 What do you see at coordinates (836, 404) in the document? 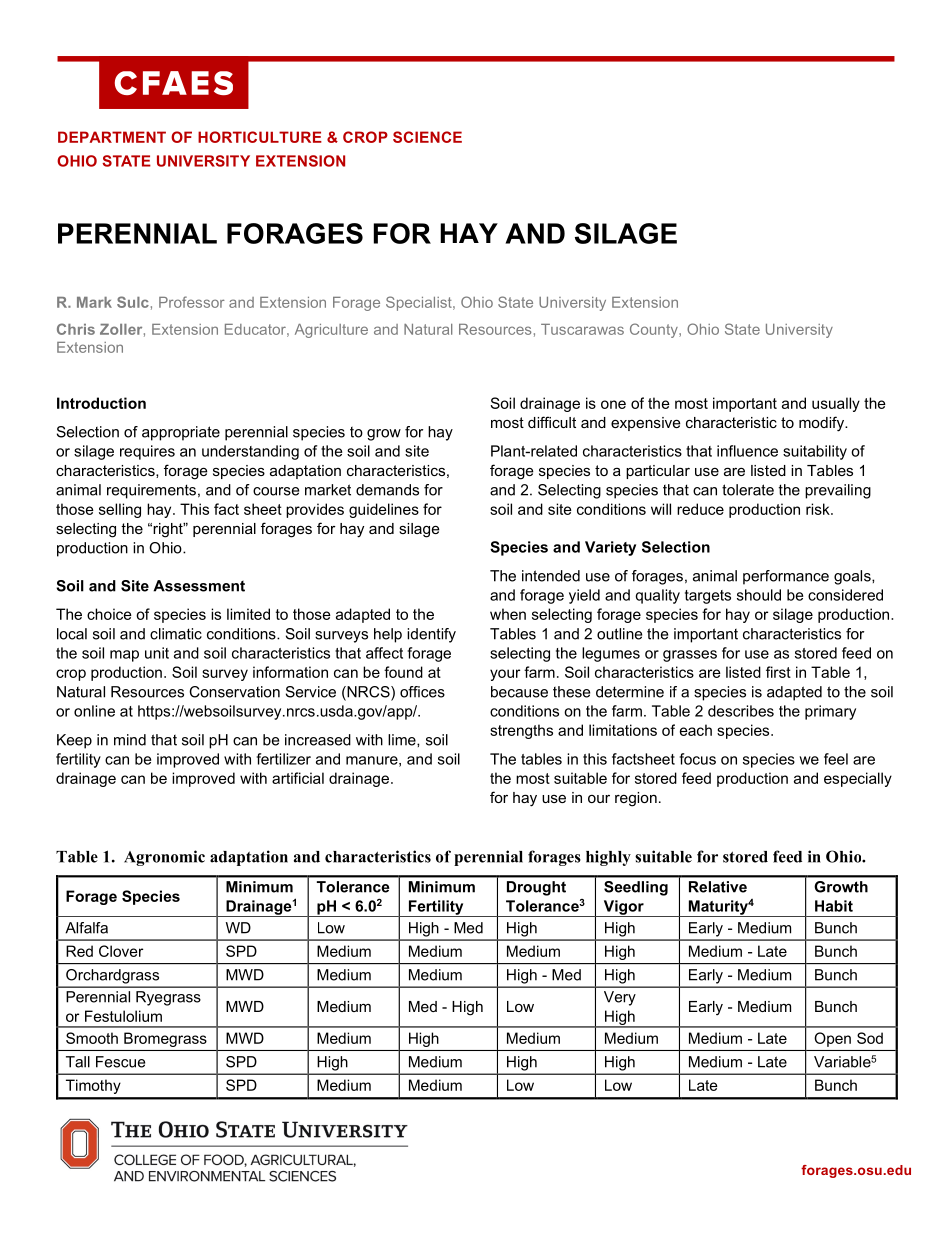
I see `usually` at bounding box center [836, 404].
